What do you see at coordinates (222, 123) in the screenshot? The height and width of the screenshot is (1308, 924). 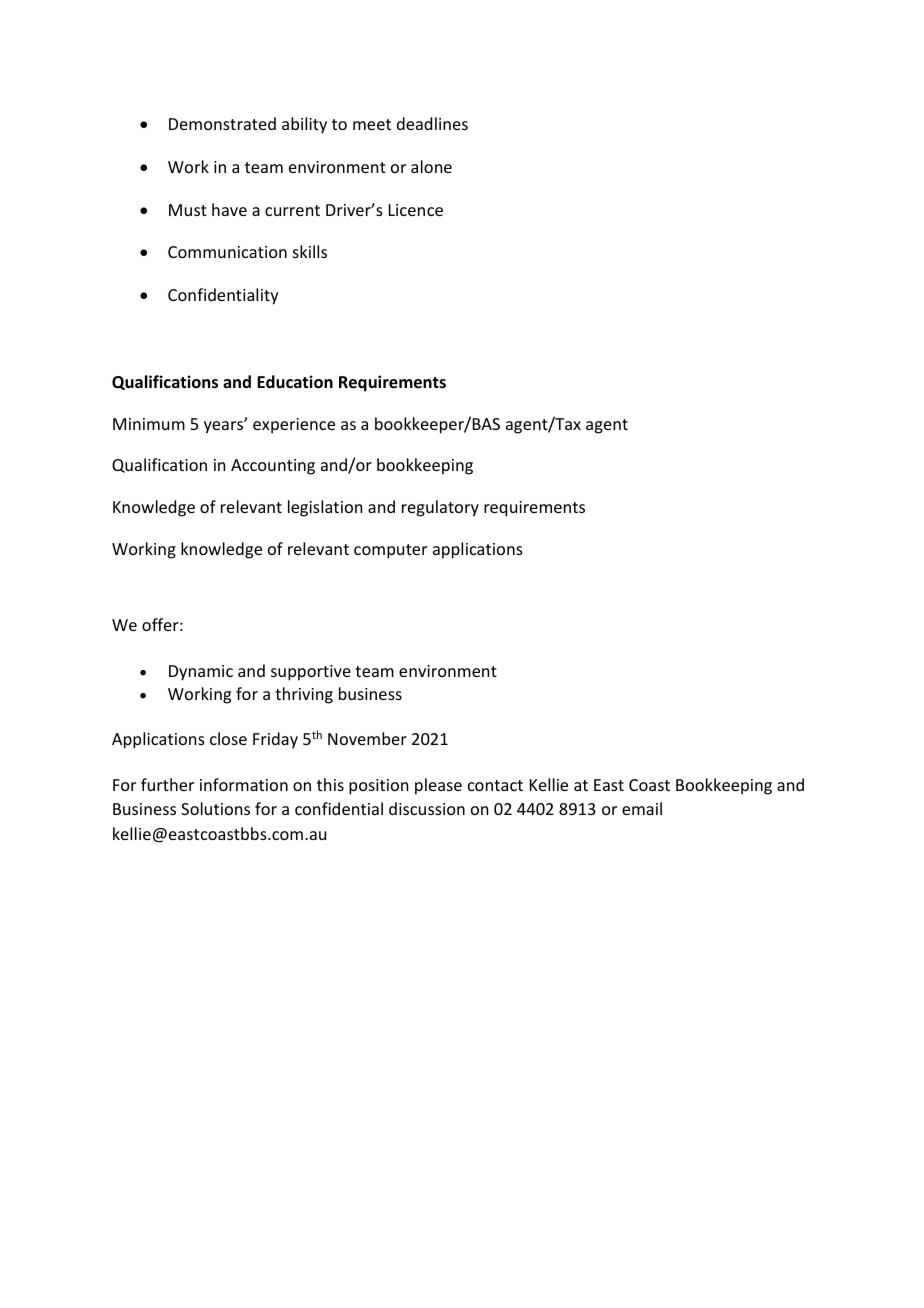 I see `Demonstrated` at bounding box center [222, 123].
